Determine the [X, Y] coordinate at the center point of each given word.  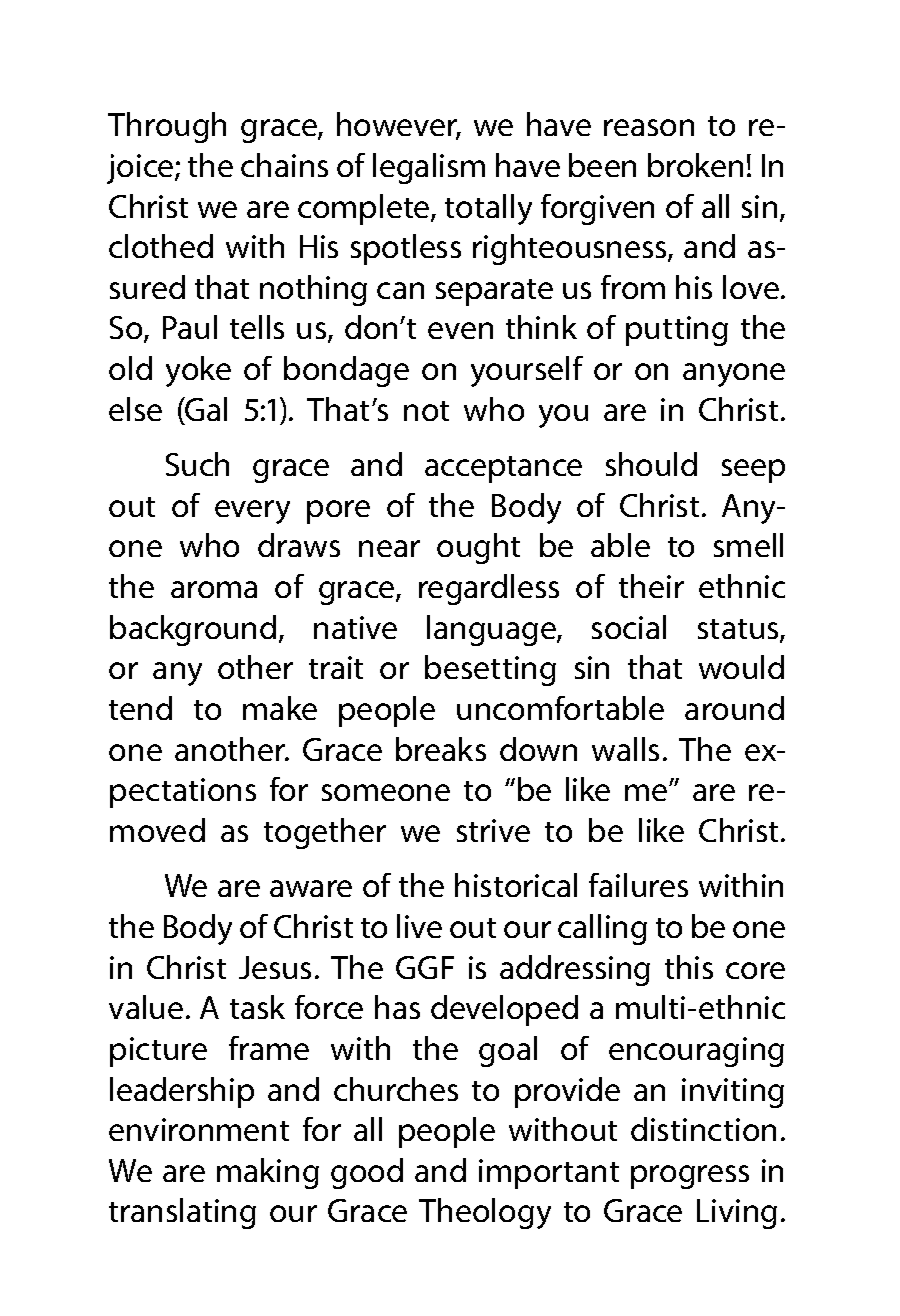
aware [311, 888]
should [651, 464]
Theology [485, 1213]
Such [197, 464]
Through [167, 127]
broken [695, 165]
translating [182, 1213]
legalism [429, 168]
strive [493, 830]
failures [638, 885]
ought [478, 548]
